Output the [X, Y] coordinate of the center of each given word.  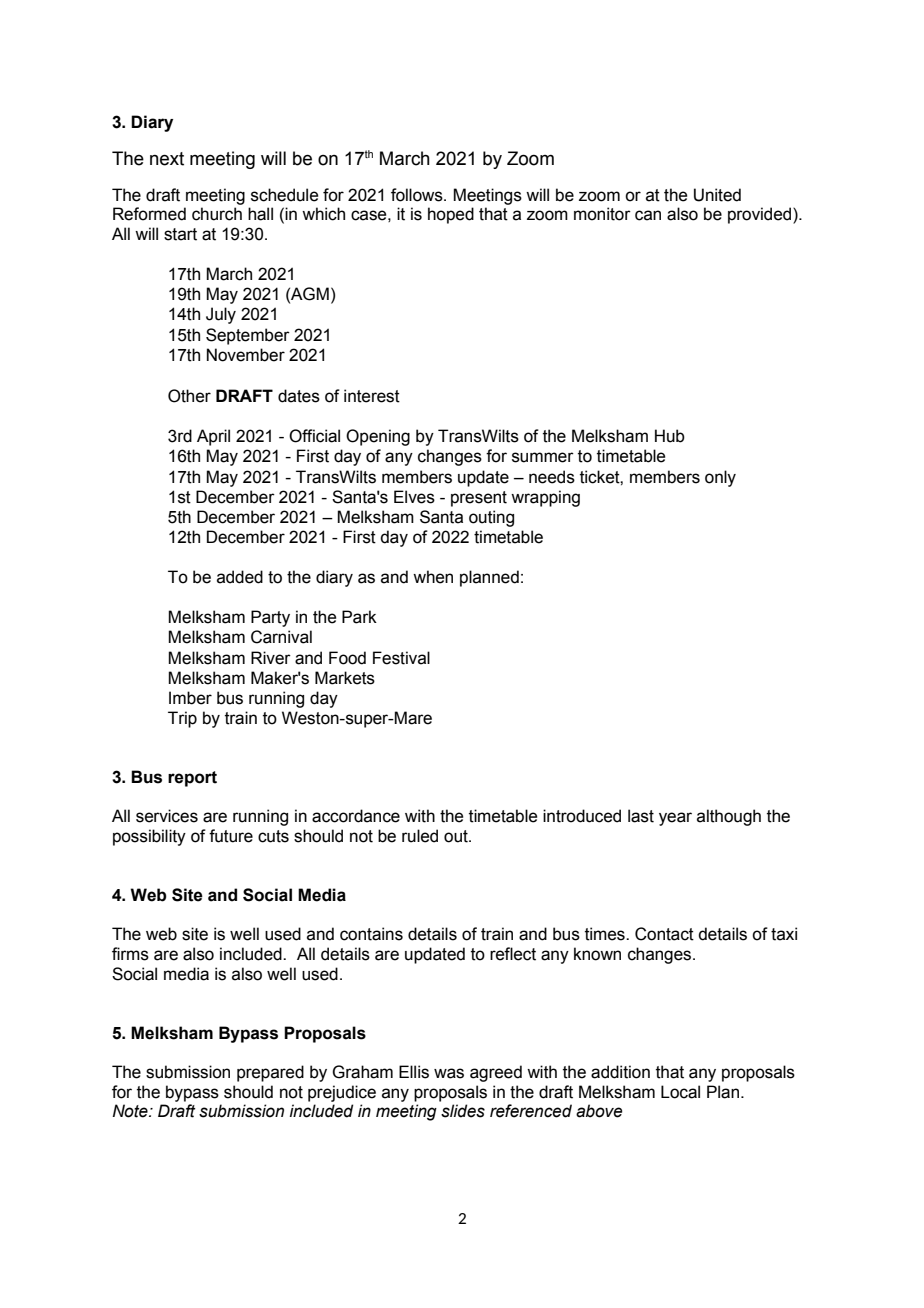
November [246, 355]
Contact [664, 934]
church [217, 214]
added [240, 577]
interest [372, 396]
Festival [401, 658]
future [231, 836]
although [729, 817]
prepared [270, 1073]
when [433, 577]
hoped [451, 215]
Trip [182, 719]
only [720, 478]
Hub [670, 436]
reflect [513, 954]
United [717, 195]
